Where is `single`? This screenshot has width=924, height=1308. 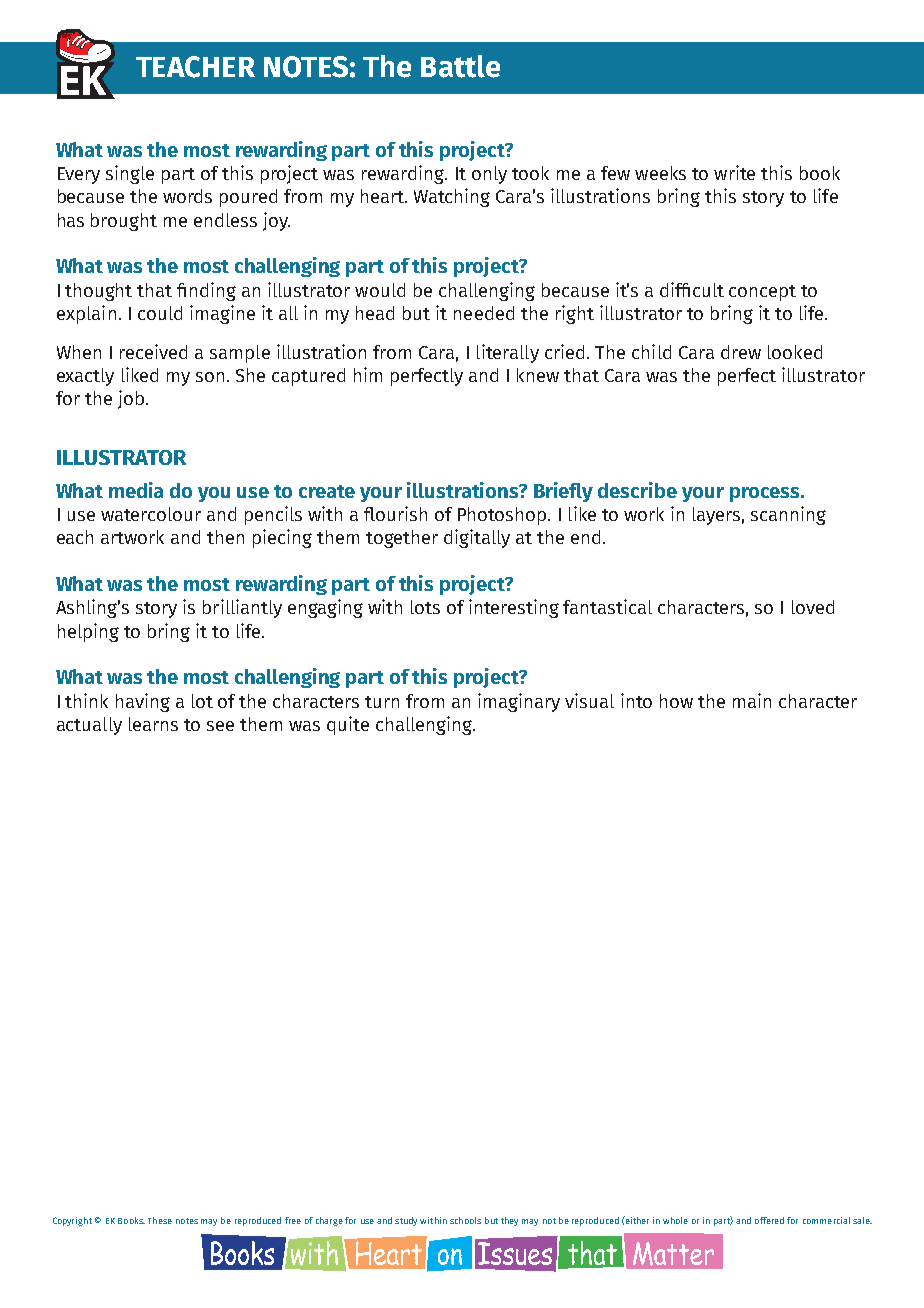 single is located at coordinates (130, 174).
